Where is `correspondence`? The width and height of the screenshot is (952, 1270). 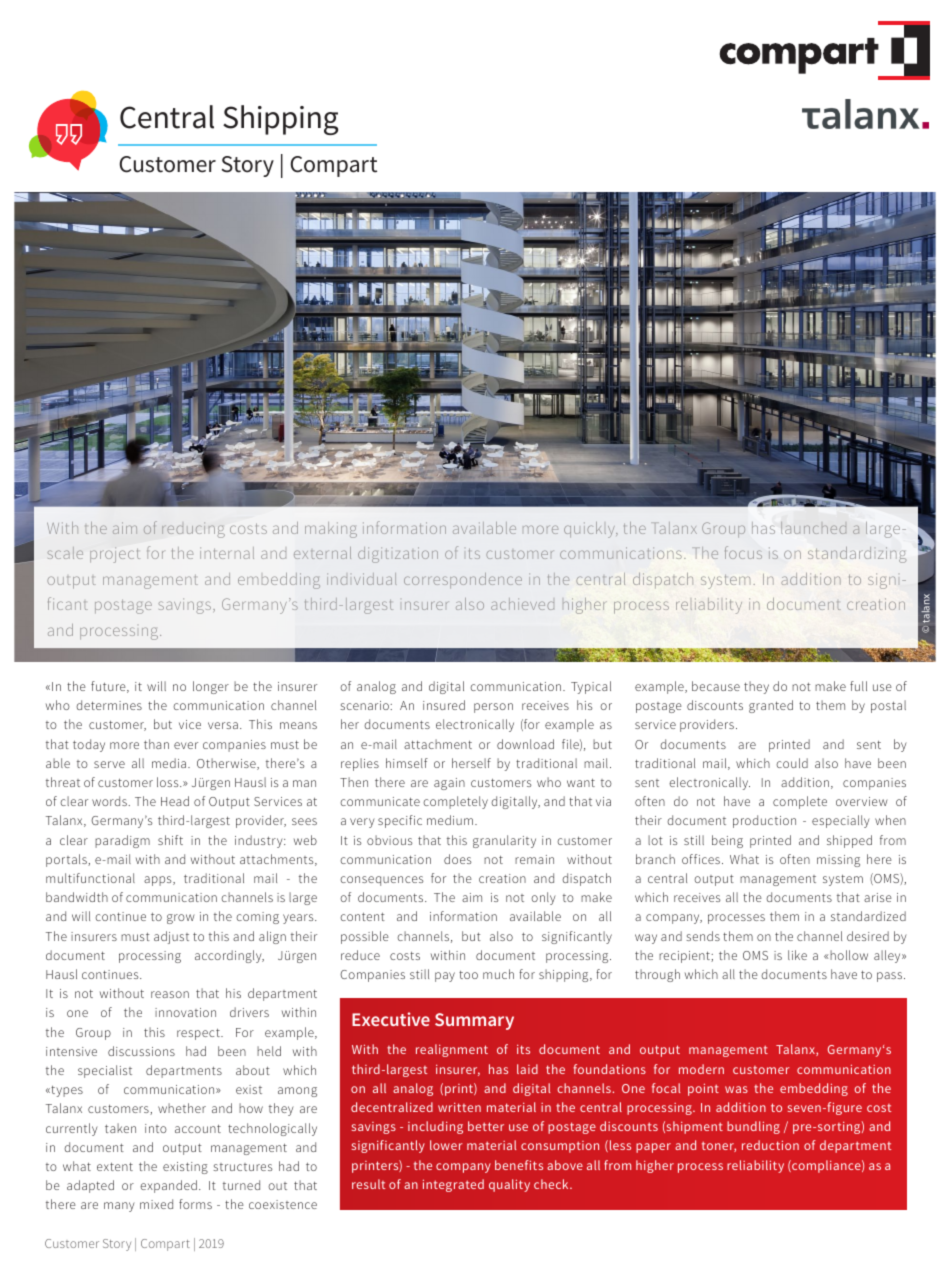 correspondence is located at coordinates (463, 580).
